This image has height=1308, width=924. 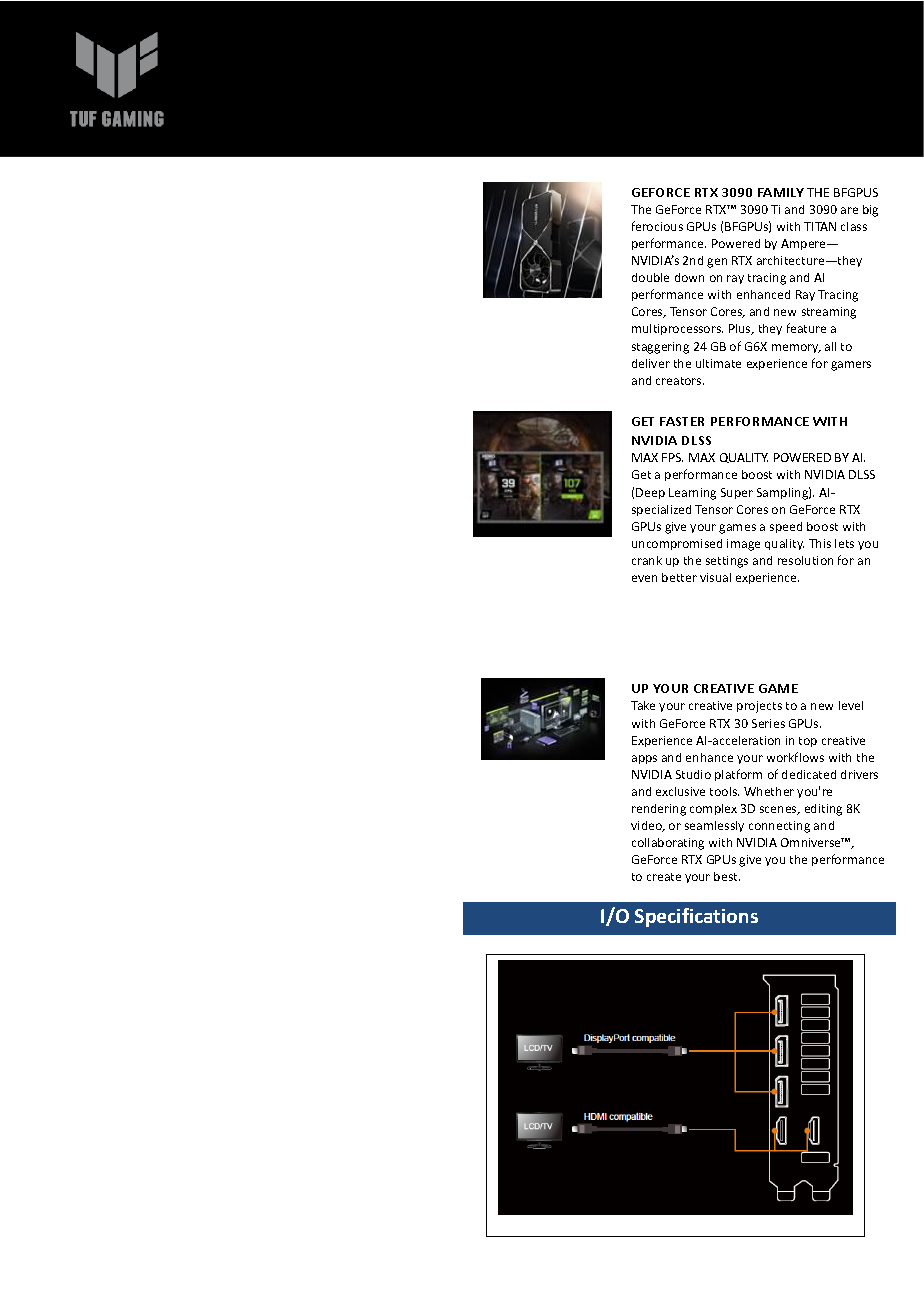 What do you see at coordinates (672, 457) in the image?
I see `FPS` at bounding box center [672, 457].
